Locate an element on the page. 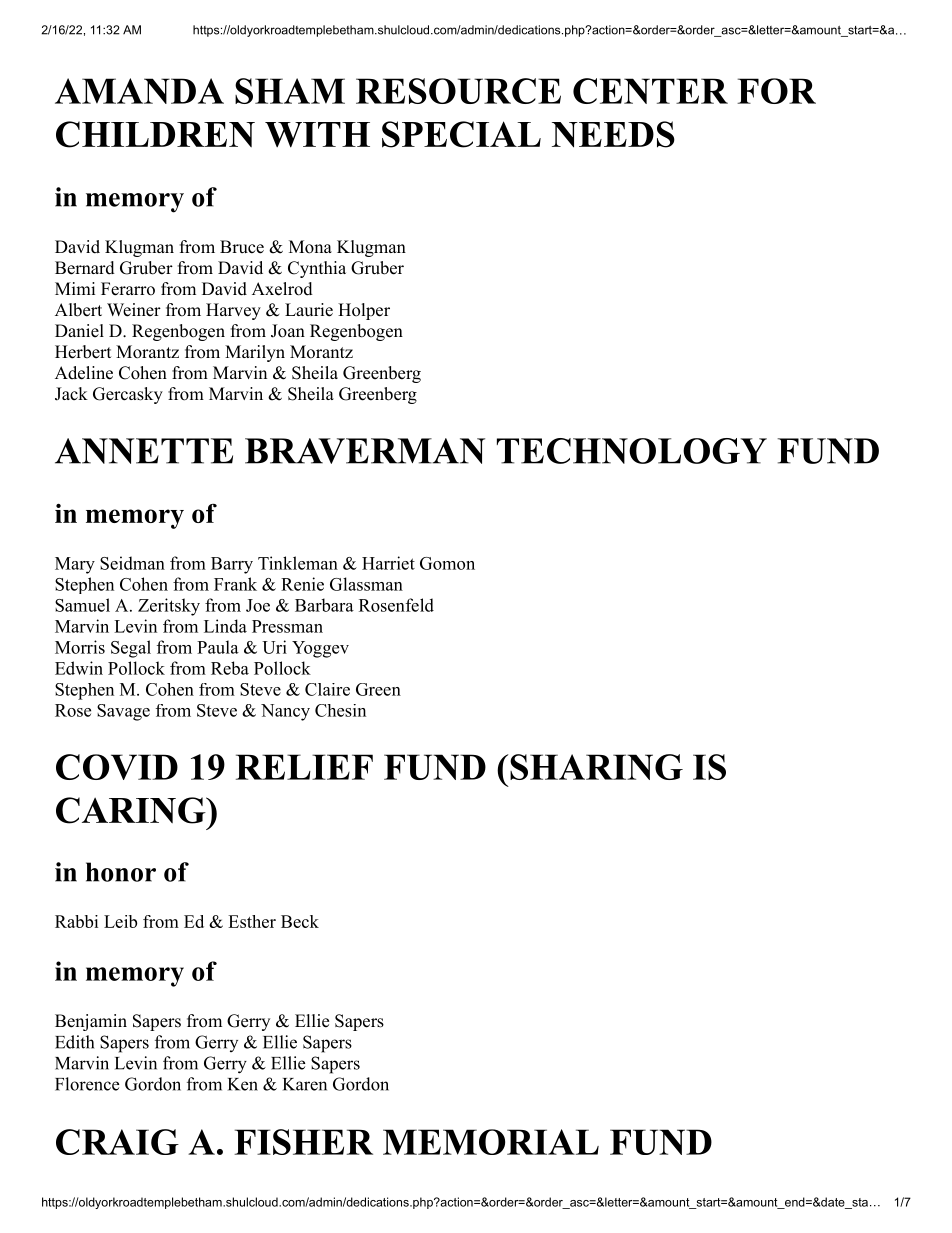  SHARING is located at coordinates (596, 767).
